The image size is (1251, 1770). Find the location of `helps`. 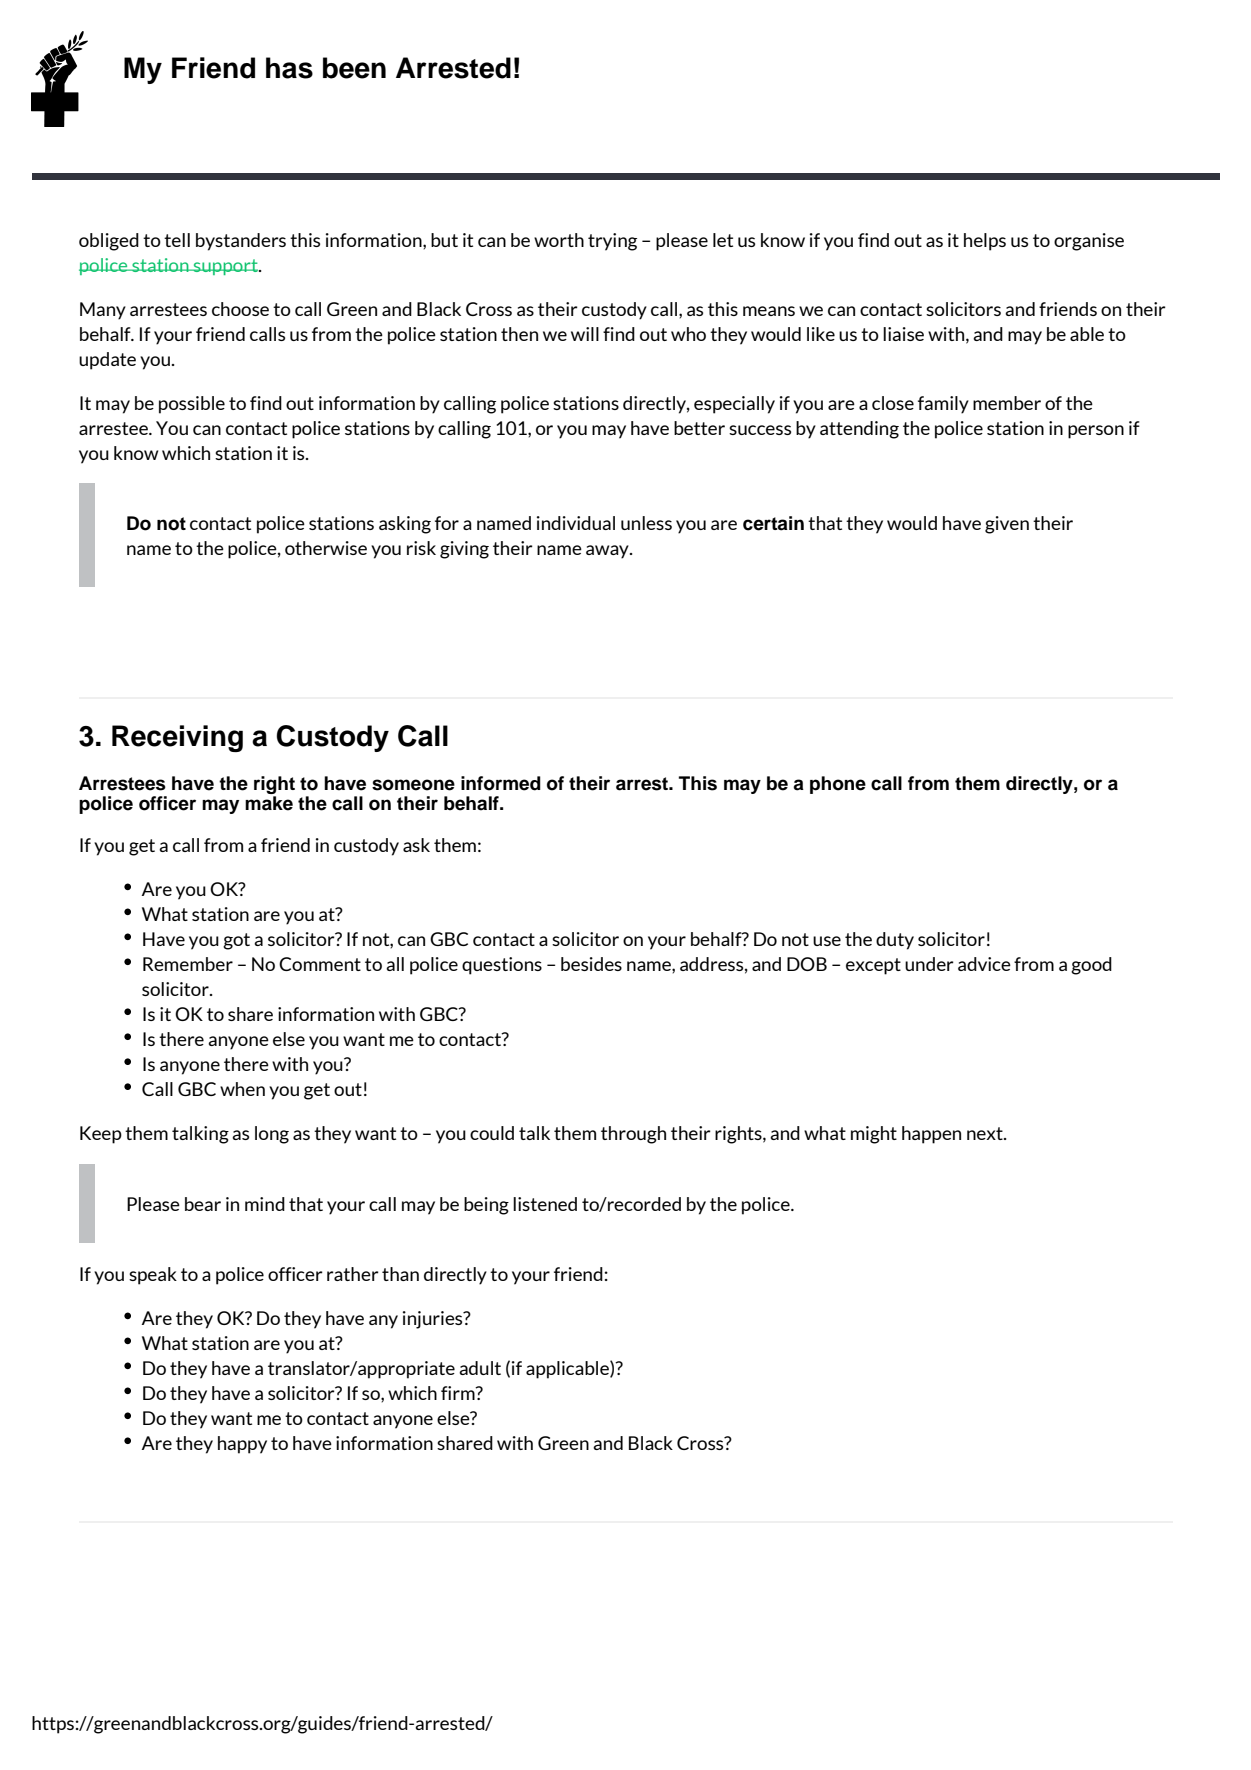

helps is located at coordinates (985, 242).
